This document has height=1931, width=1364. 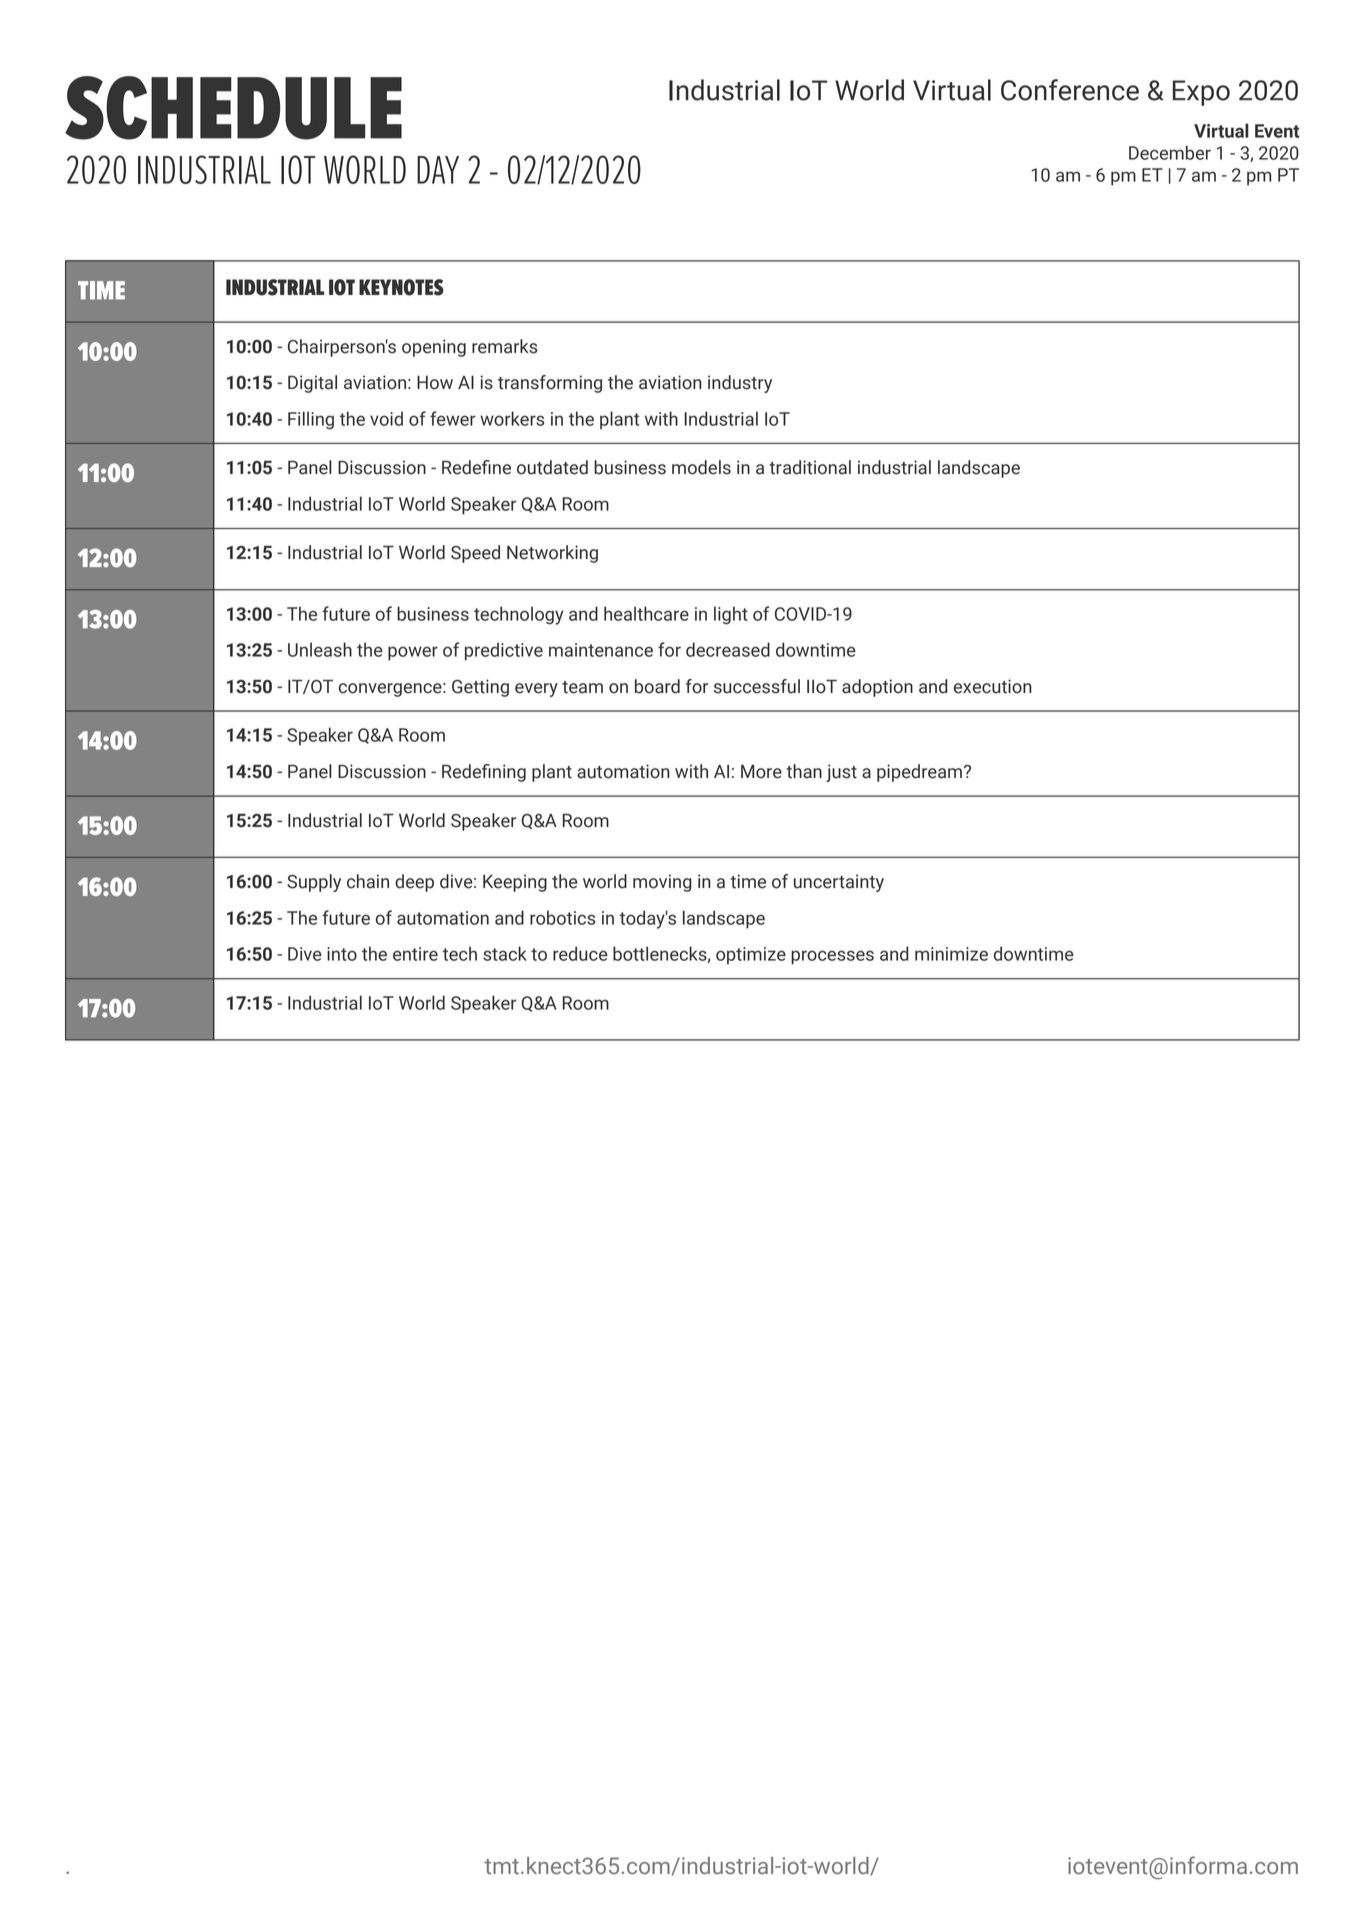 What do you see at coordinates (475, 554) in the document?
I see `Speed` at bounding box center [475, 554].
